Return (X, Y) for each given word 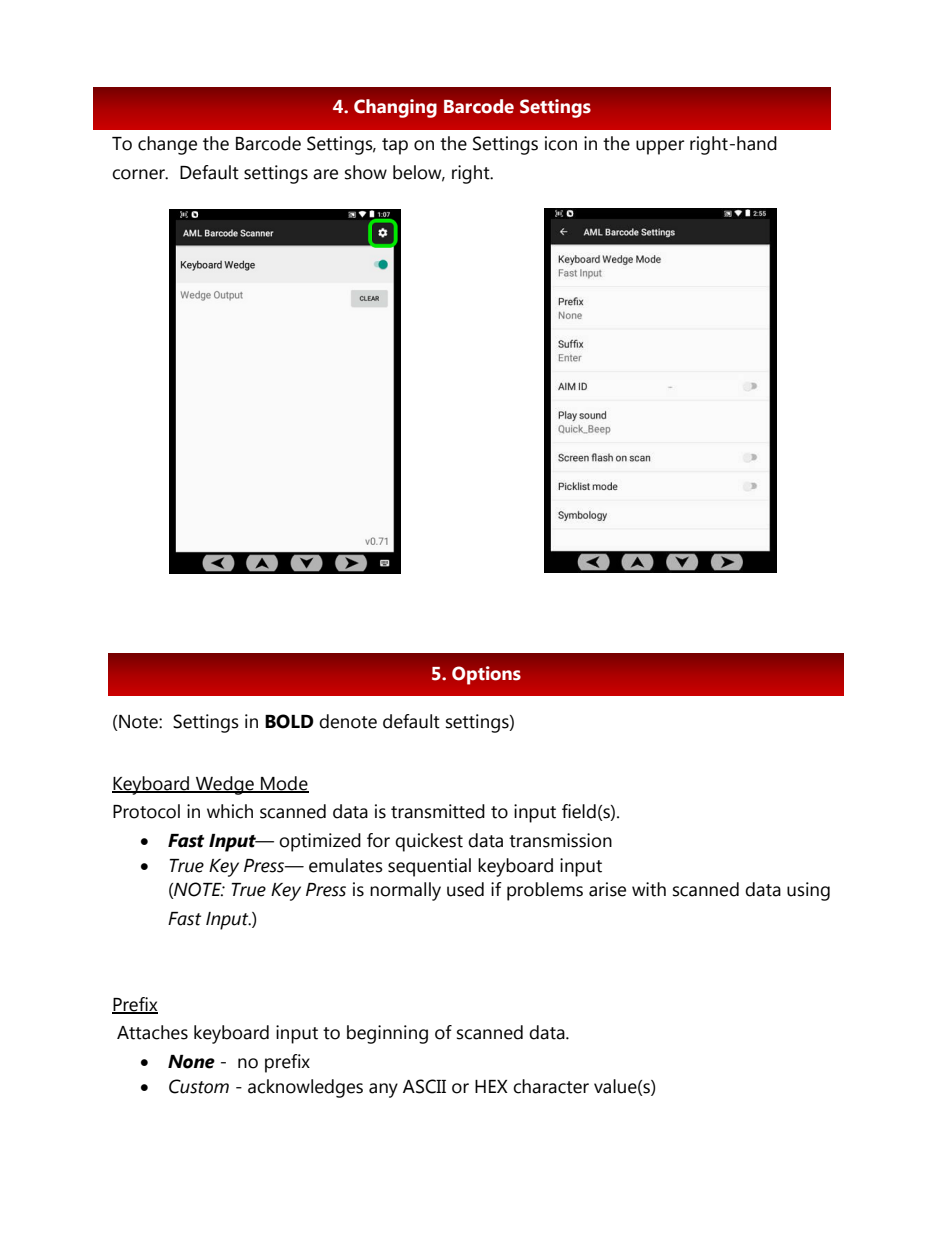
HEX (491, 1086)
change (167, 145)
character (551, 1086)
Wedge (224, 785)
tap (395, 146)
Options (486, 675)
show (366, 172)
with (649, 889)
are (325, 174)
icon (561, 143)
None (191, 1062)
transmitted (438, 811)
